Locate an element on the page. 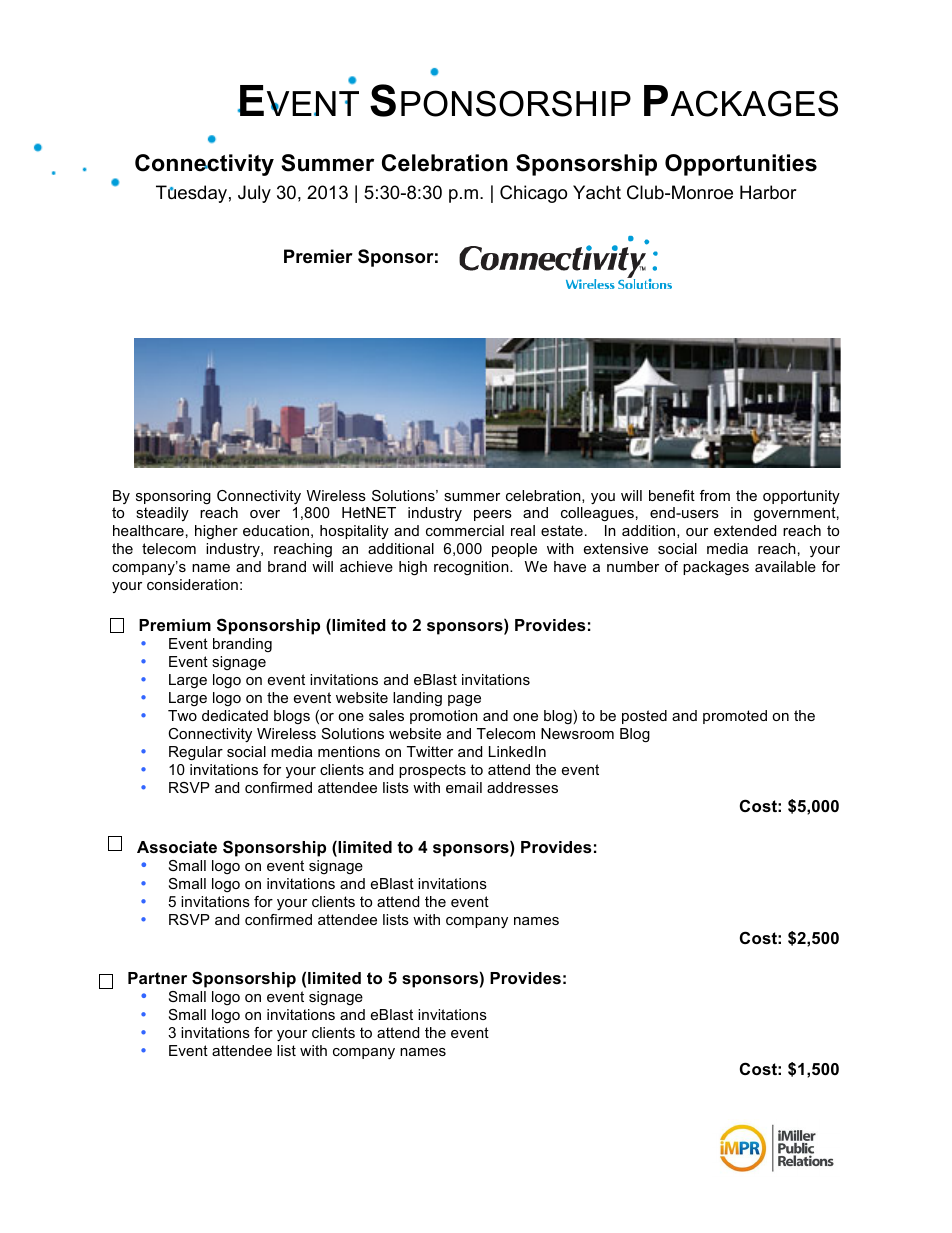  promoted is located at coordinates (735, 717).
